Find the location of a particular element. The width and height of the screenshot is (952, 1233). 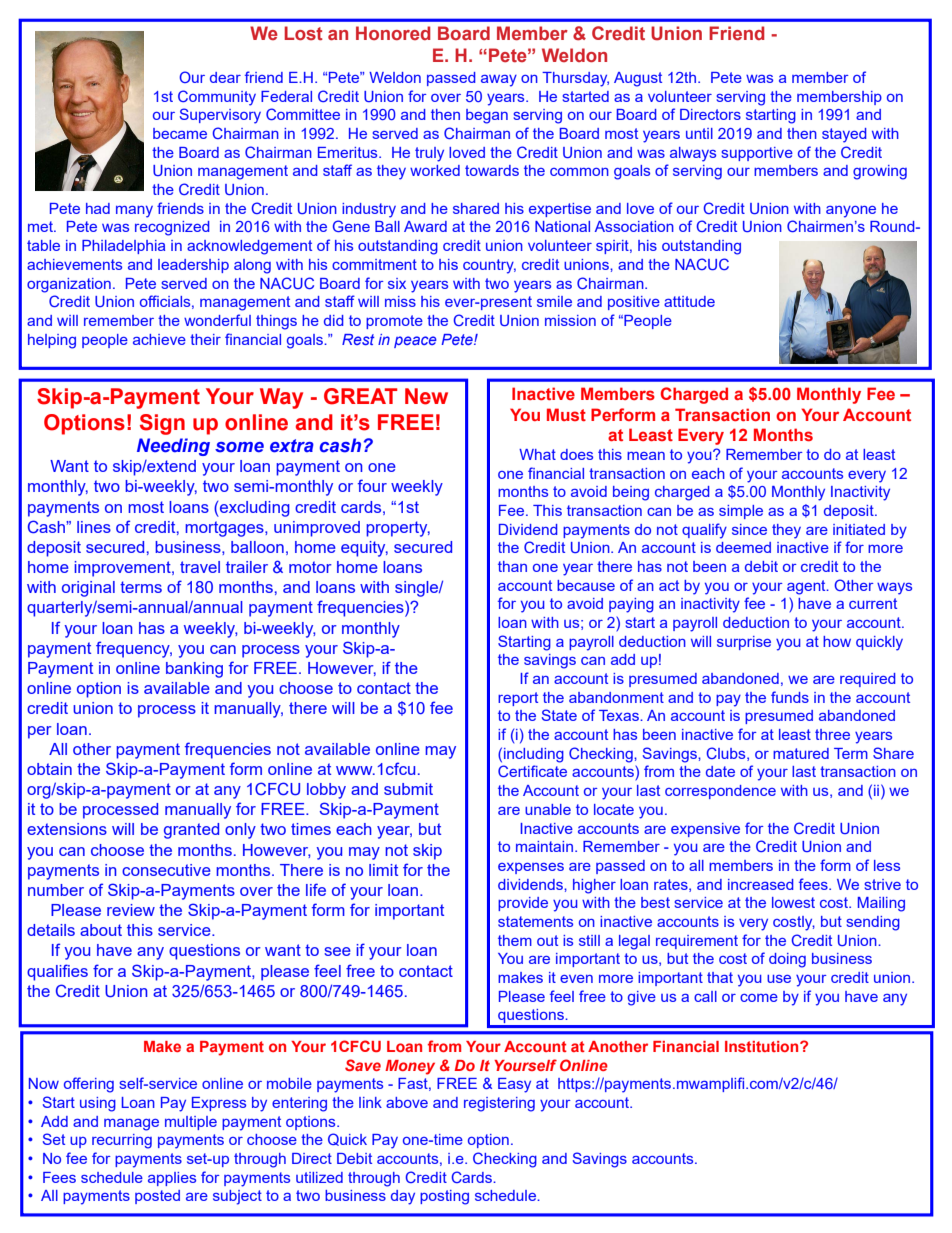

agent is located at coordinates (807, 587).
